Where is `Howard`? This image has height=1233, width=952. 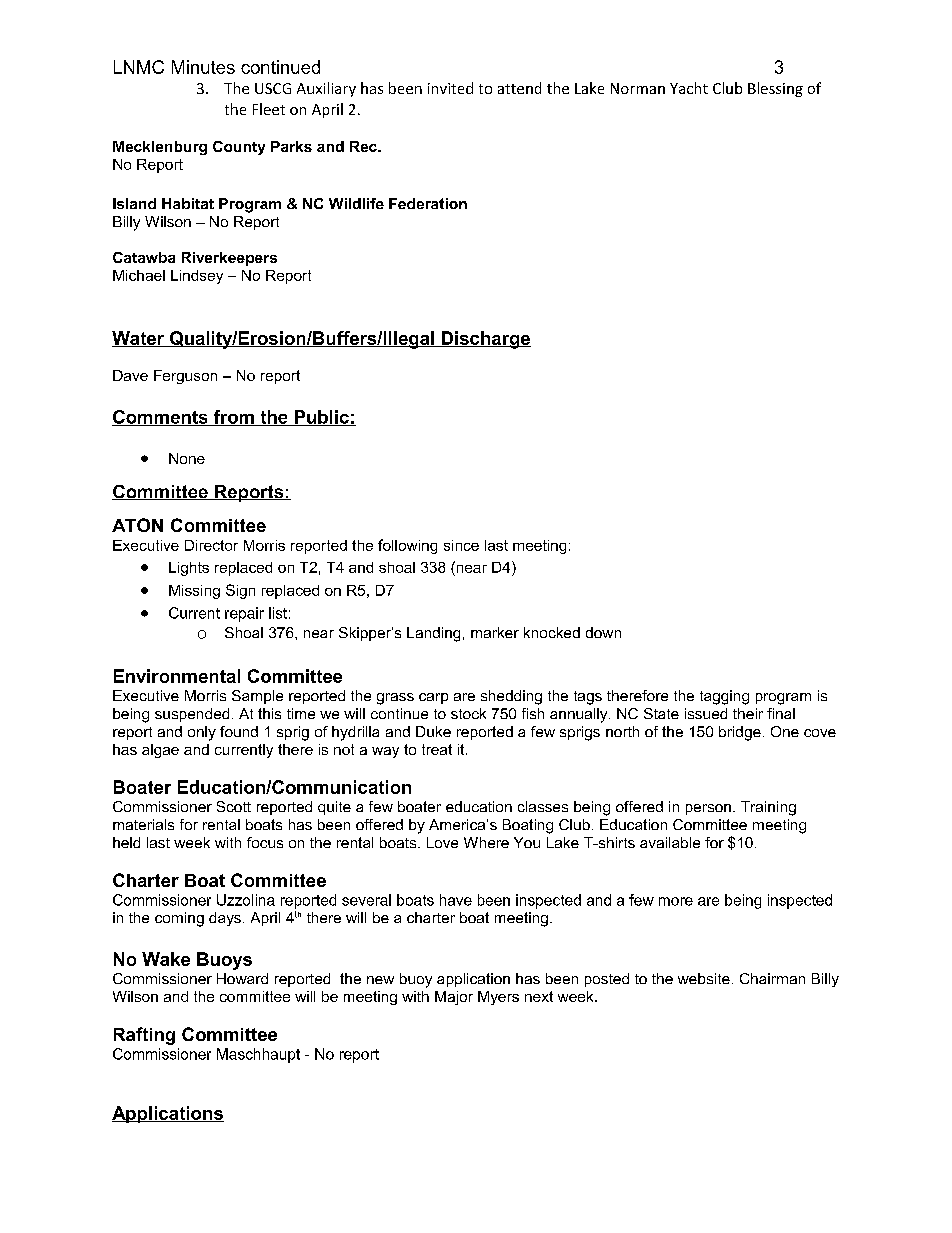 Howard is located at coordinates (242, 978).
